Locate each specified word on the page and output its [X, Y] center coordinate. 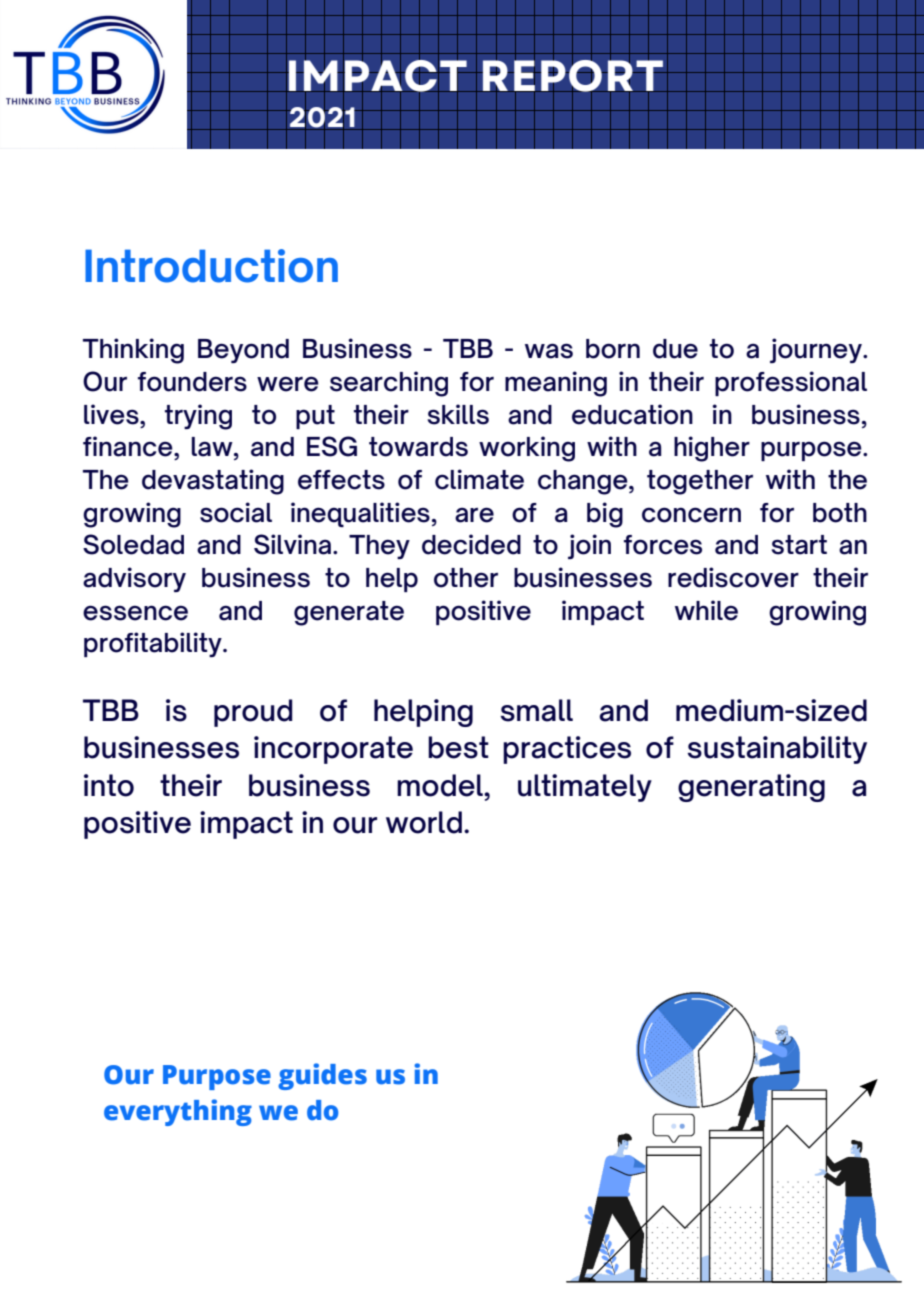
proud [253, 713]
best [458, 747]
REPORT [573, 75]
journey [817, 350]
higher [712, 449]
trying [198, 417]
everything [178, 1112]
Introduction [211, 266]
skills [458, 414]
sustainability [777, 750]
